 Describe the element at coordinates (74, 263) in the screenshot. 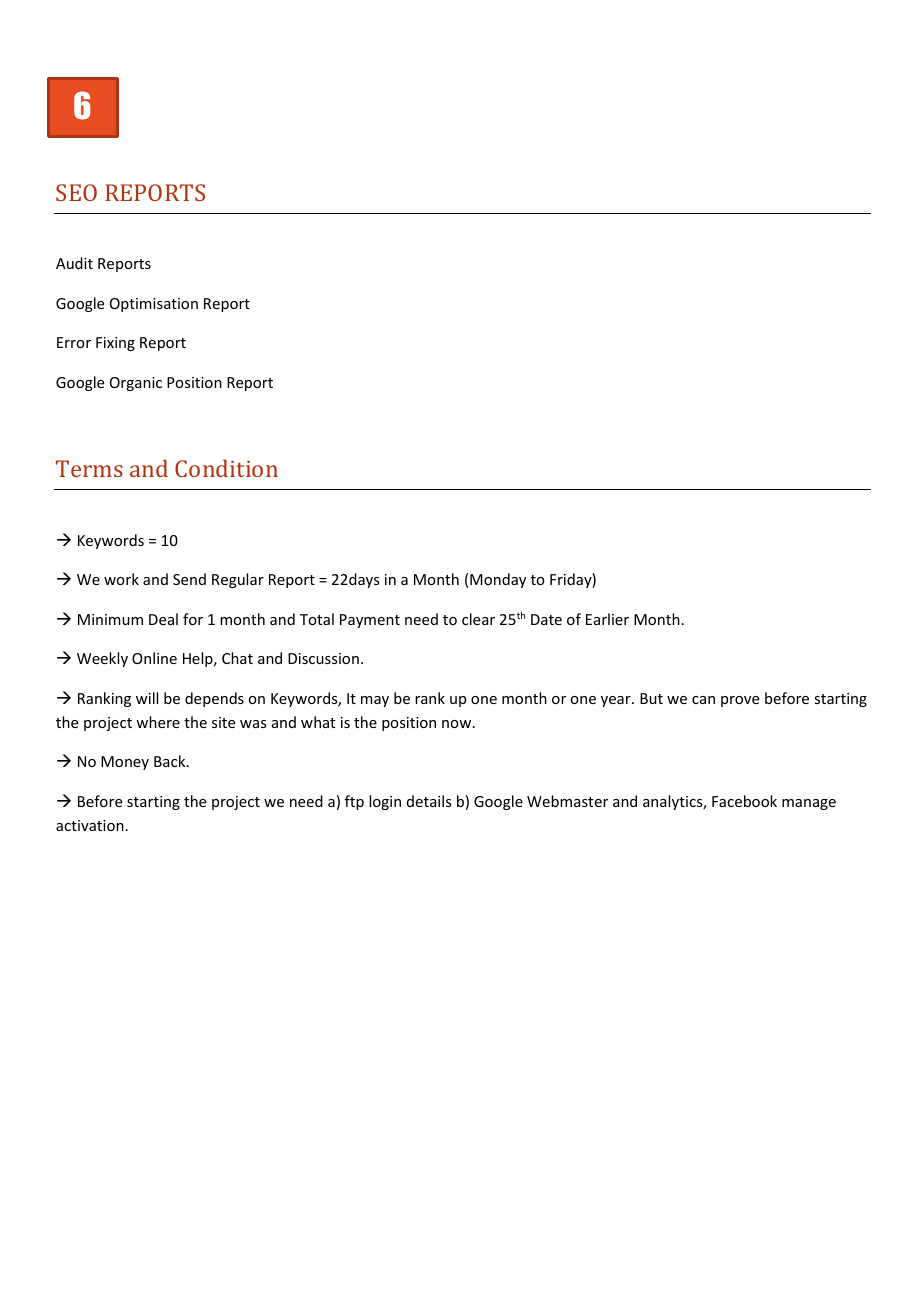

I see `Audit` at that location.
